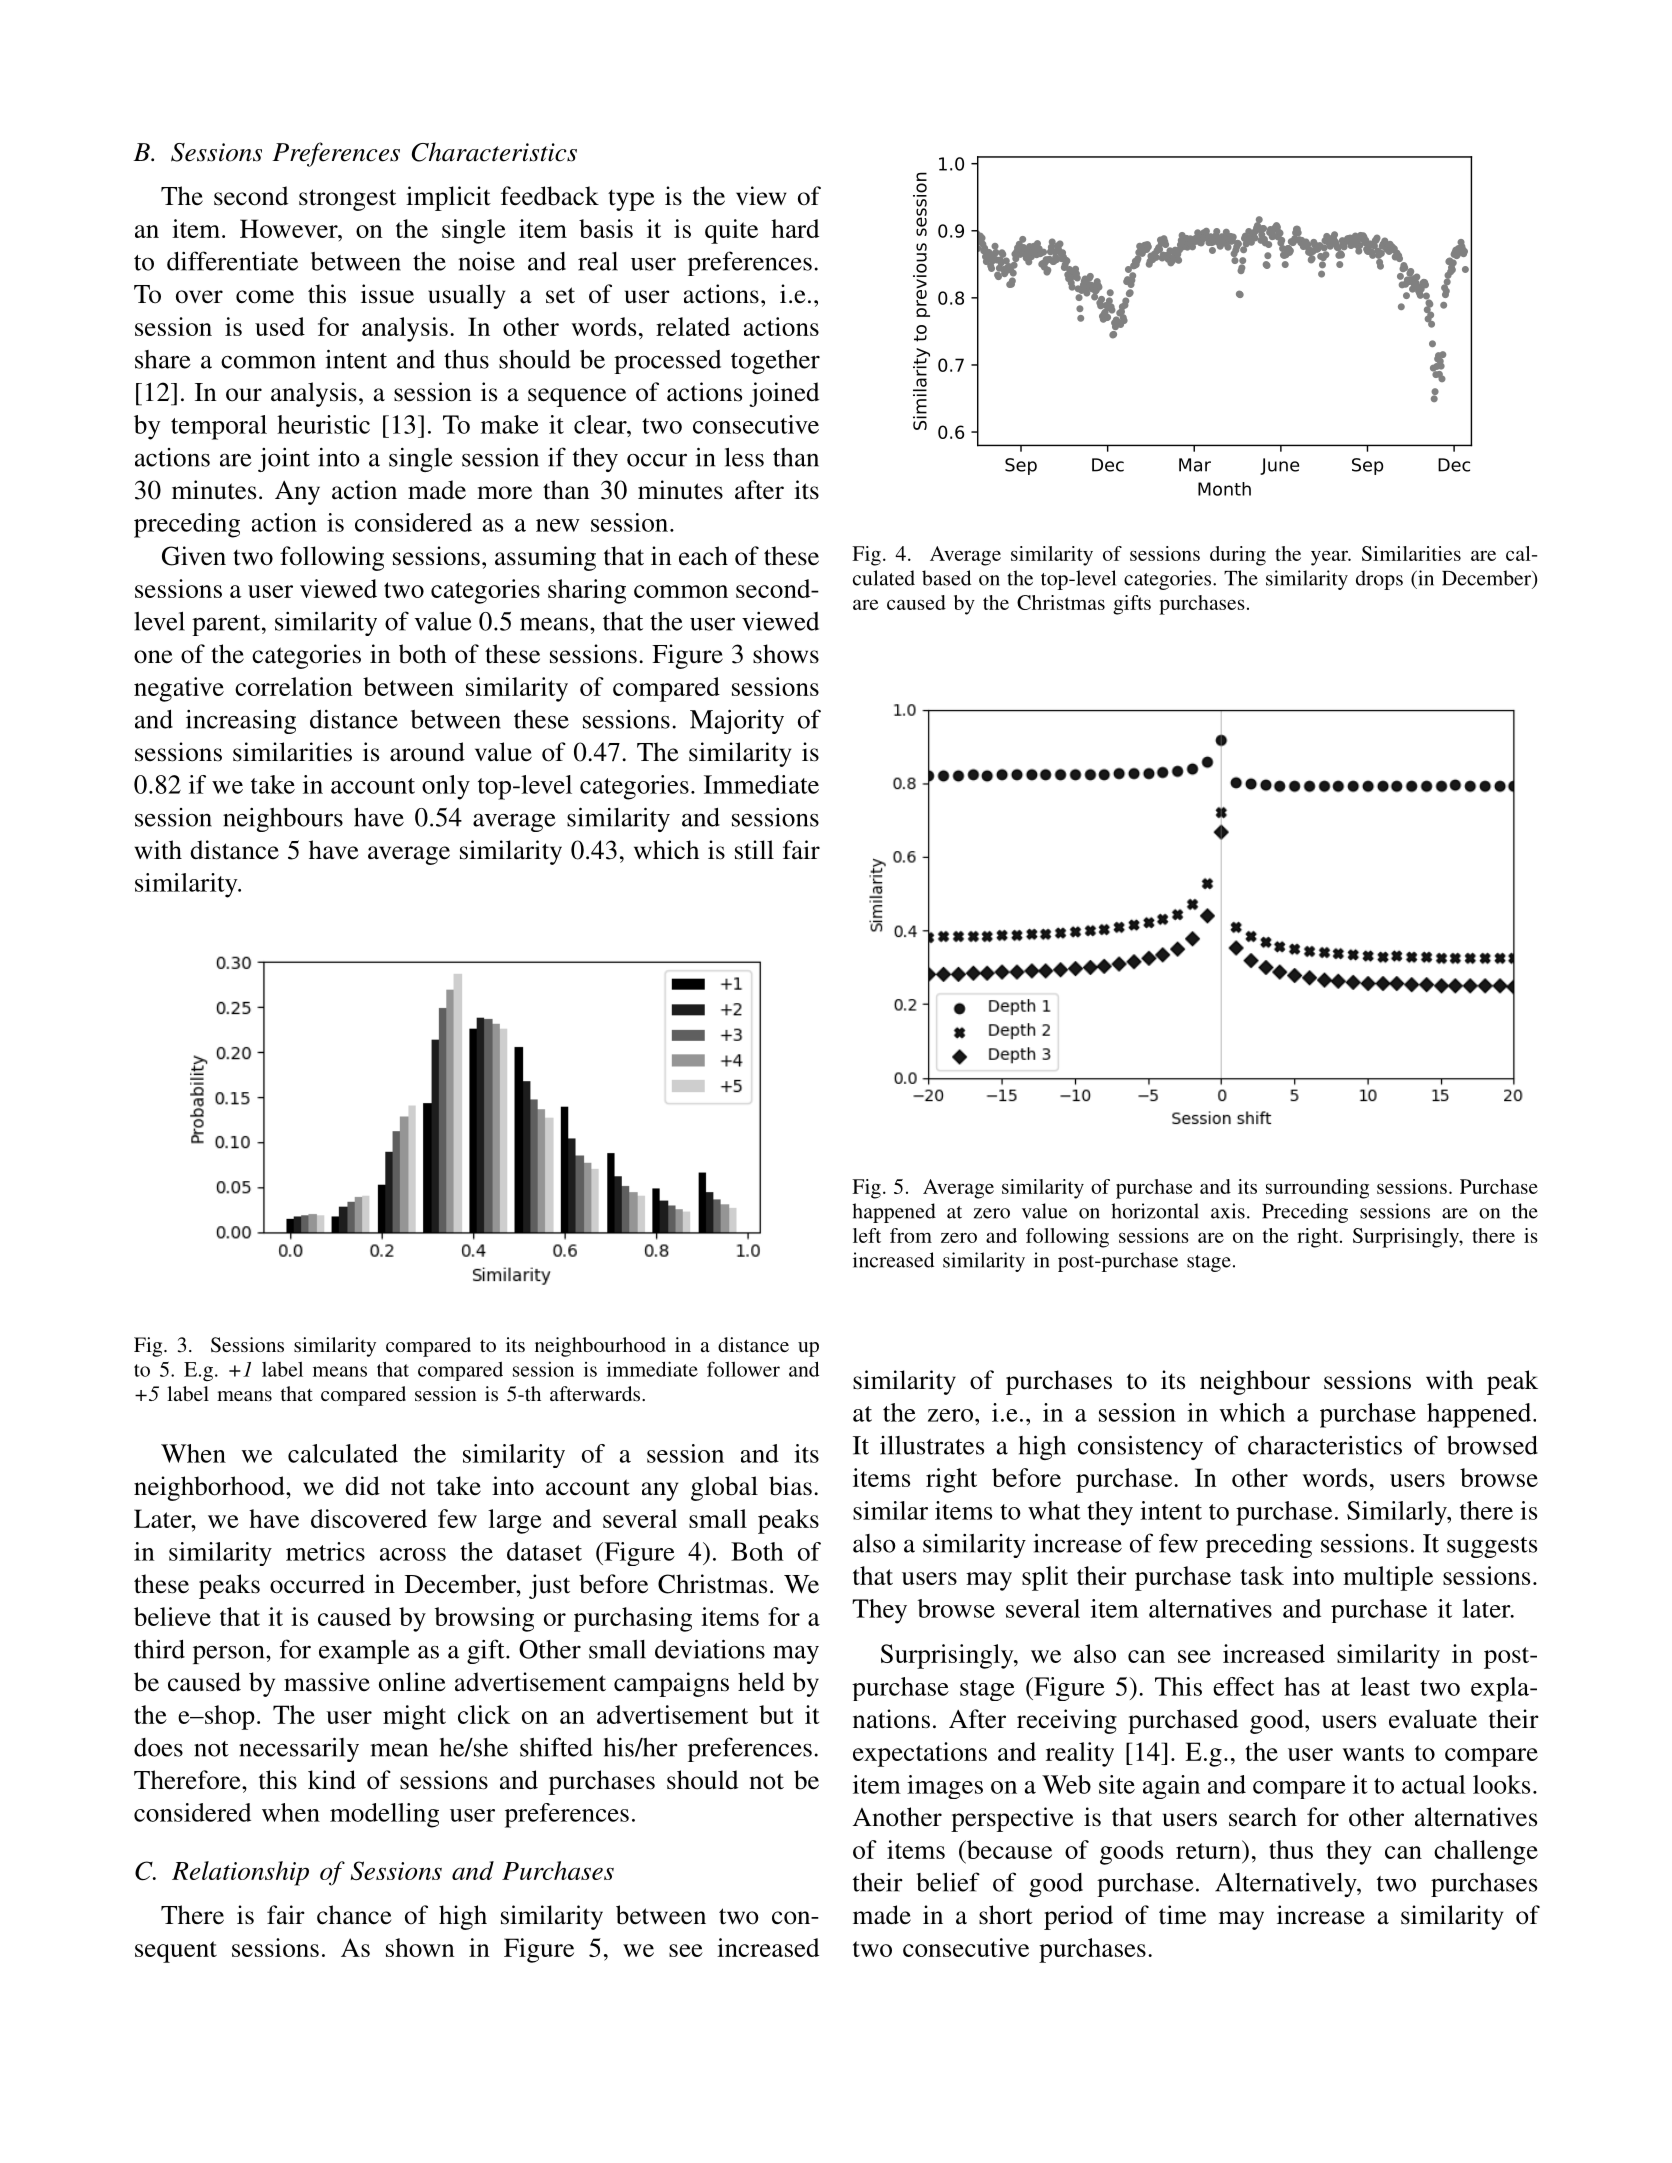  Describe the element at coordinates (1228, 1211) in the page. I see `axis` at that location.
